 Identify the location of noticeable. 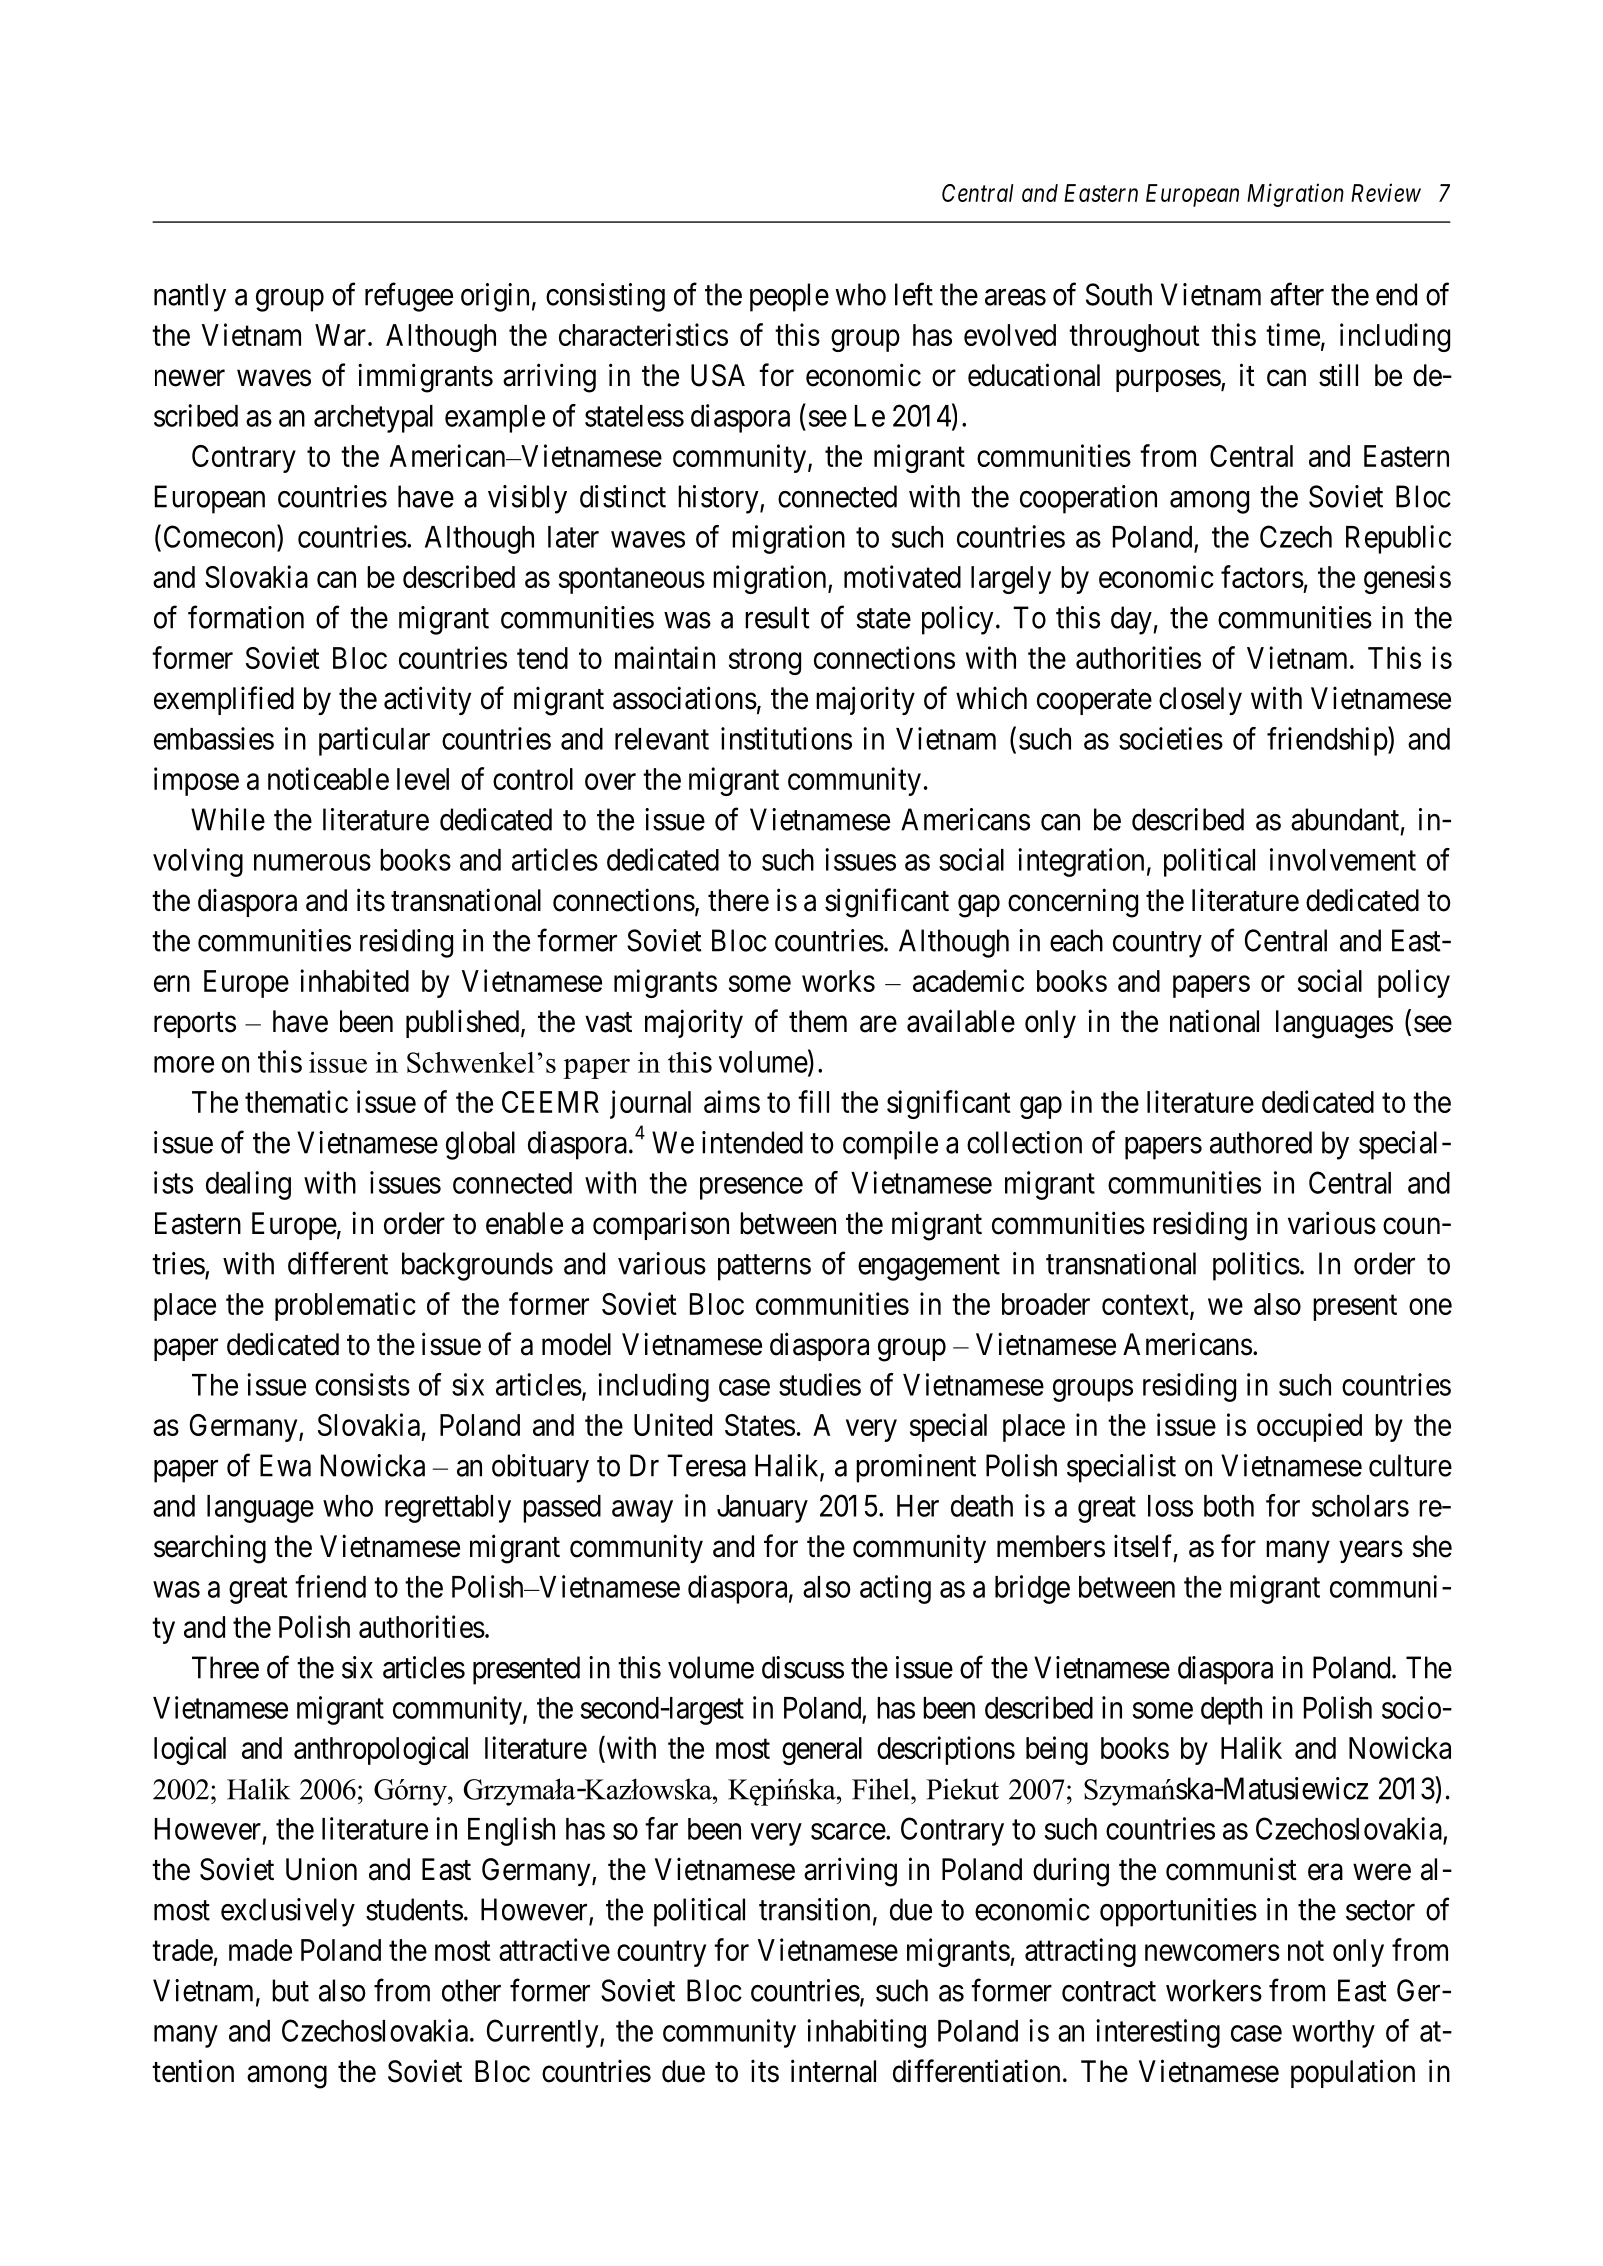
(328, 778).
